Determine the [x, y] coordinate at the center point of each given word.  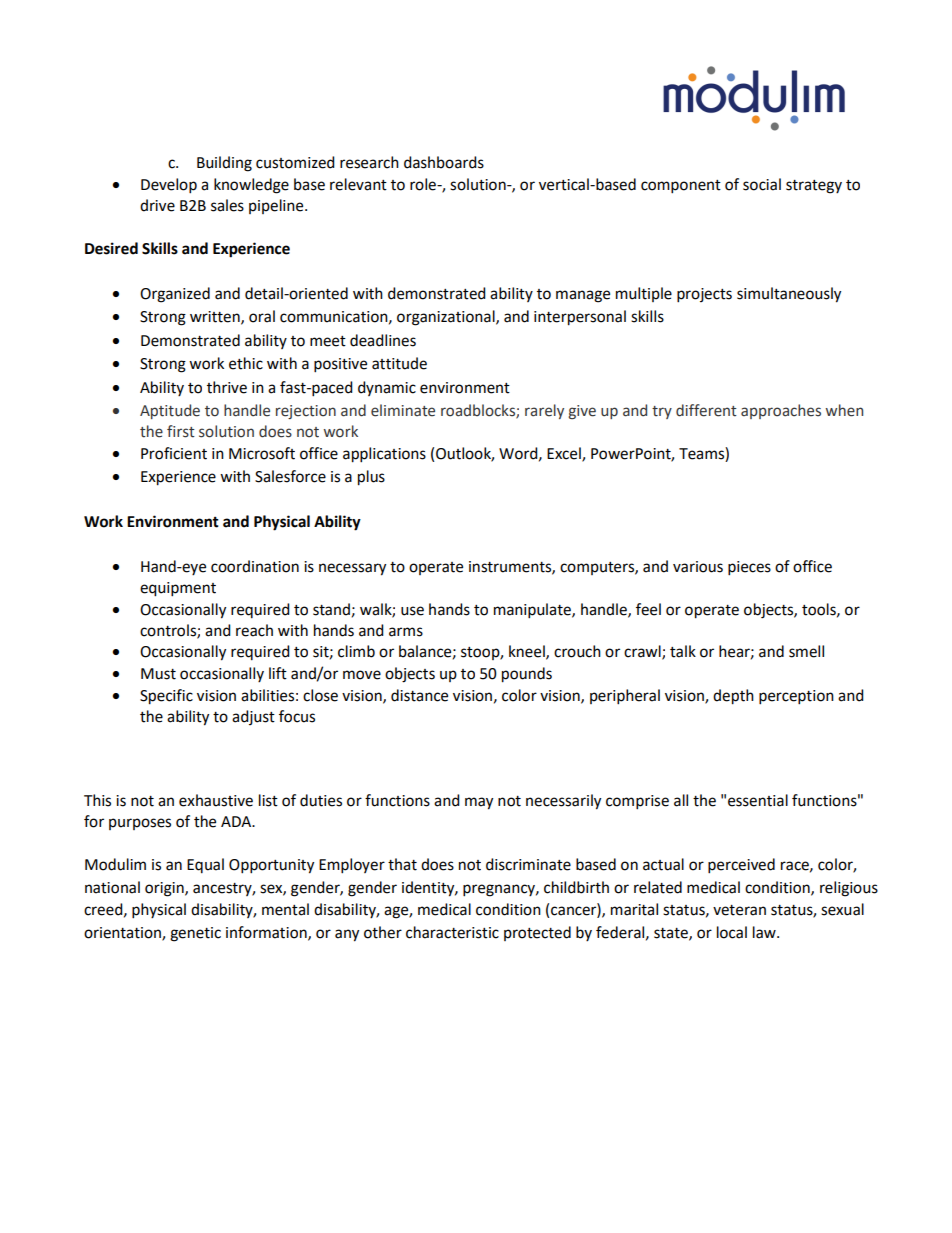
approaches [781, 411]
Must [158, 674]
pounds [527, 675]
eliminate [403, 410]
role [424, 184]
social [762, 184]
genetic [195, 934]
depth [733, 697]
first [181, 431]
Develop [169, 186]
